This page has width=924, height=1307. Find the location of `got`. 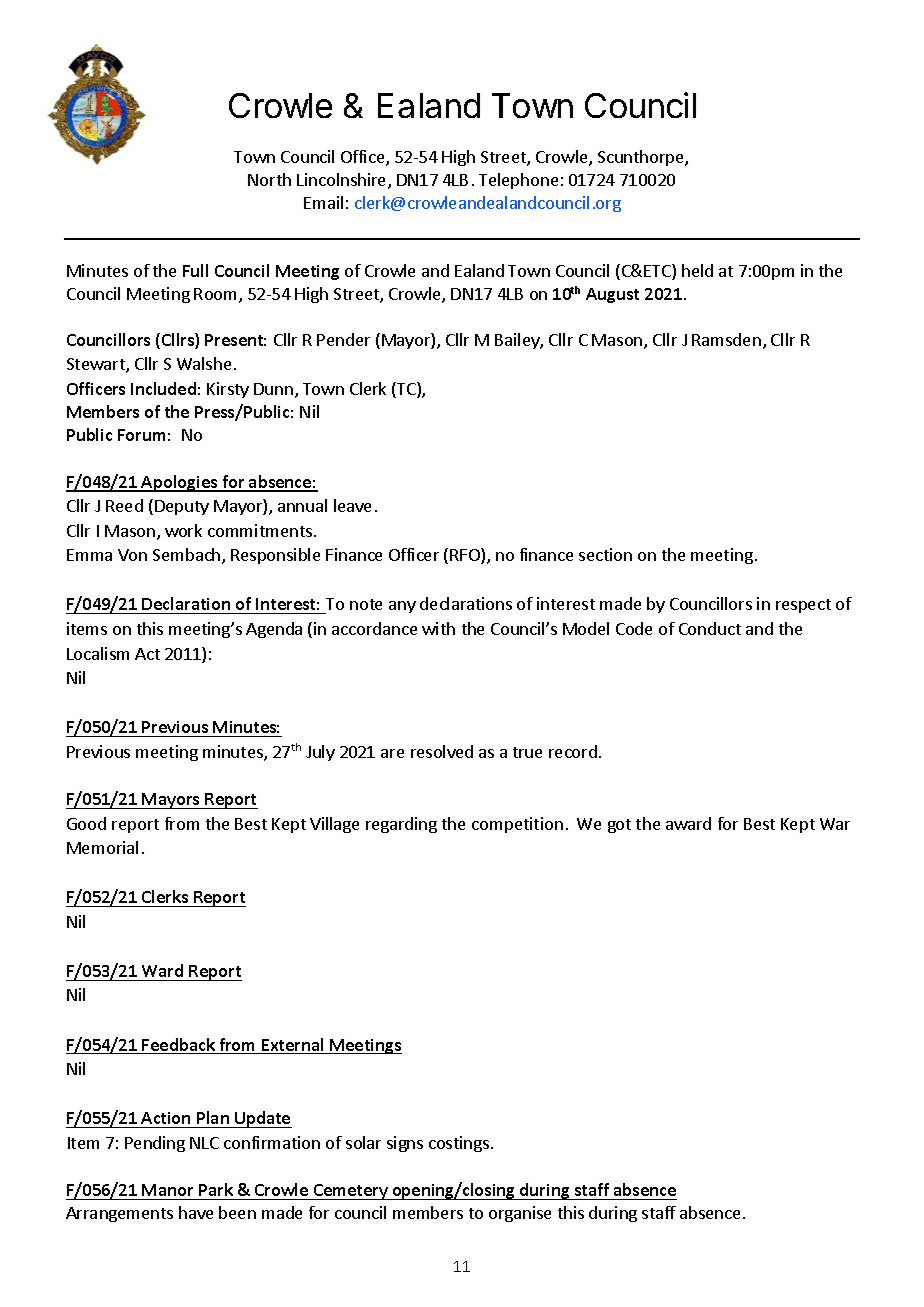

got is located at coordinates (619, 826).
